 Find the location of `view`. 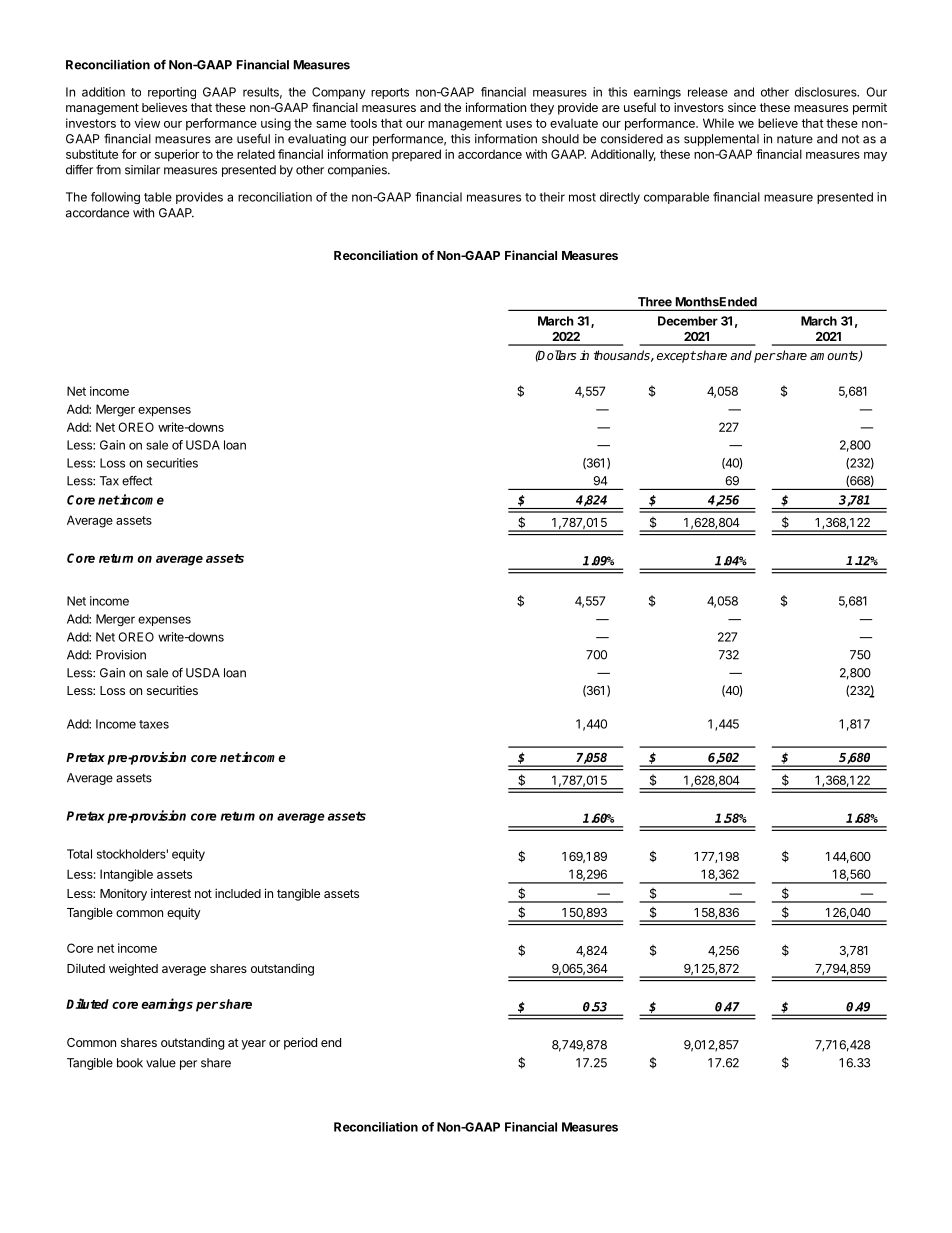

view is located at coordinates (147, 123).
